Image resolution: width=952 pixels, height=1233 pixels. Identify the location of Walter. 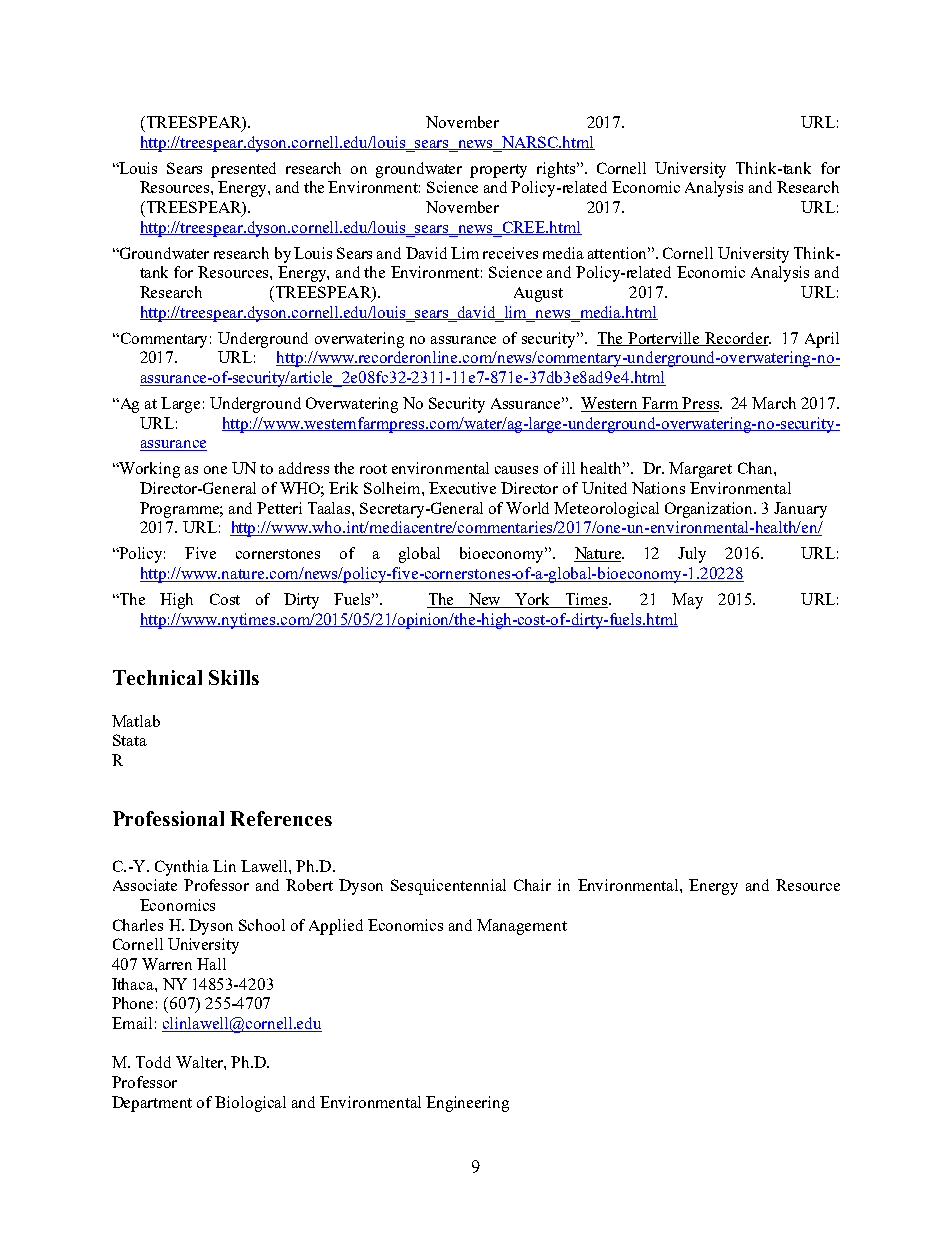
(200, 1062).
